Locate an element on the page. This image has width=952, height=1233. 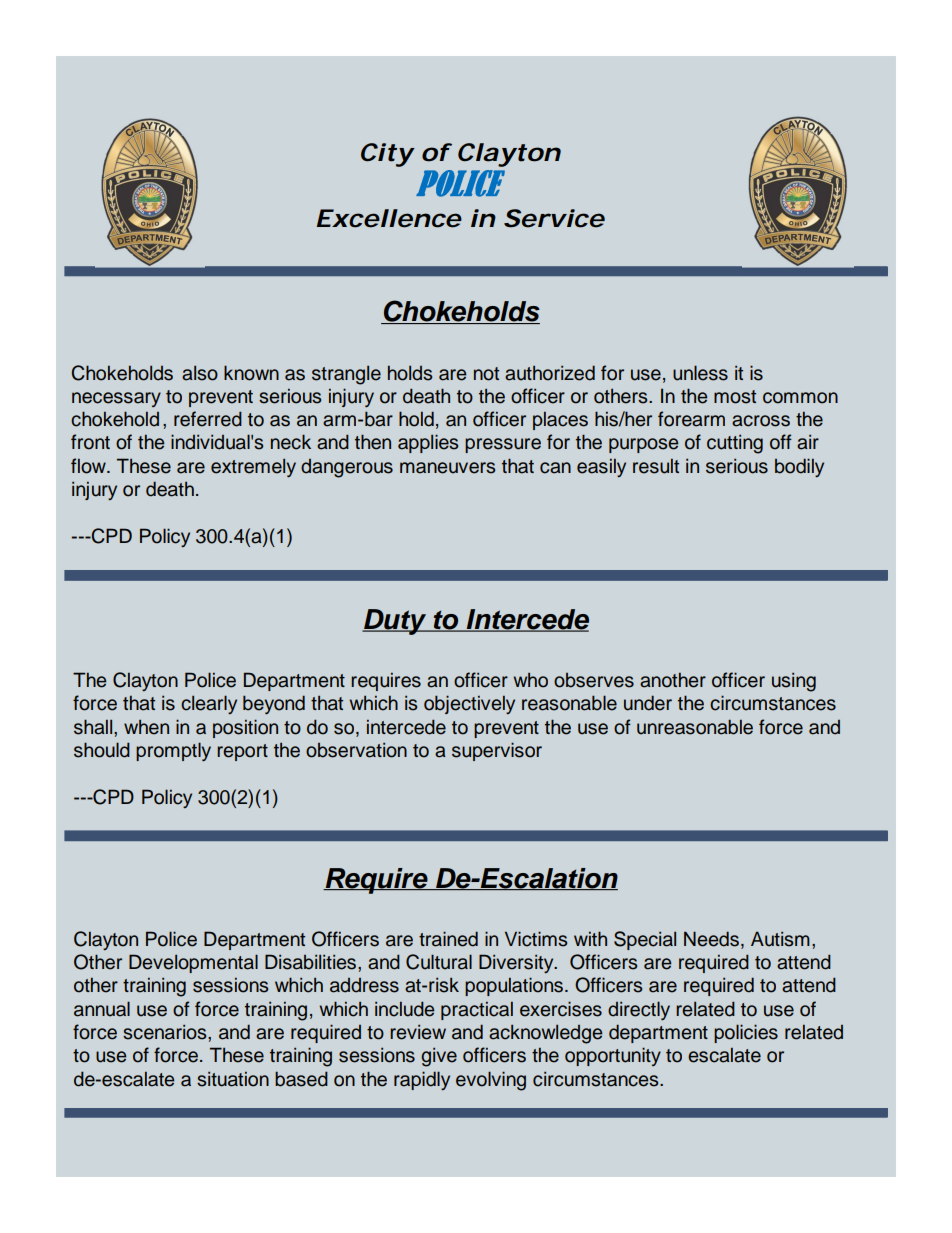
Duty is located at coordinates (395, 622).
